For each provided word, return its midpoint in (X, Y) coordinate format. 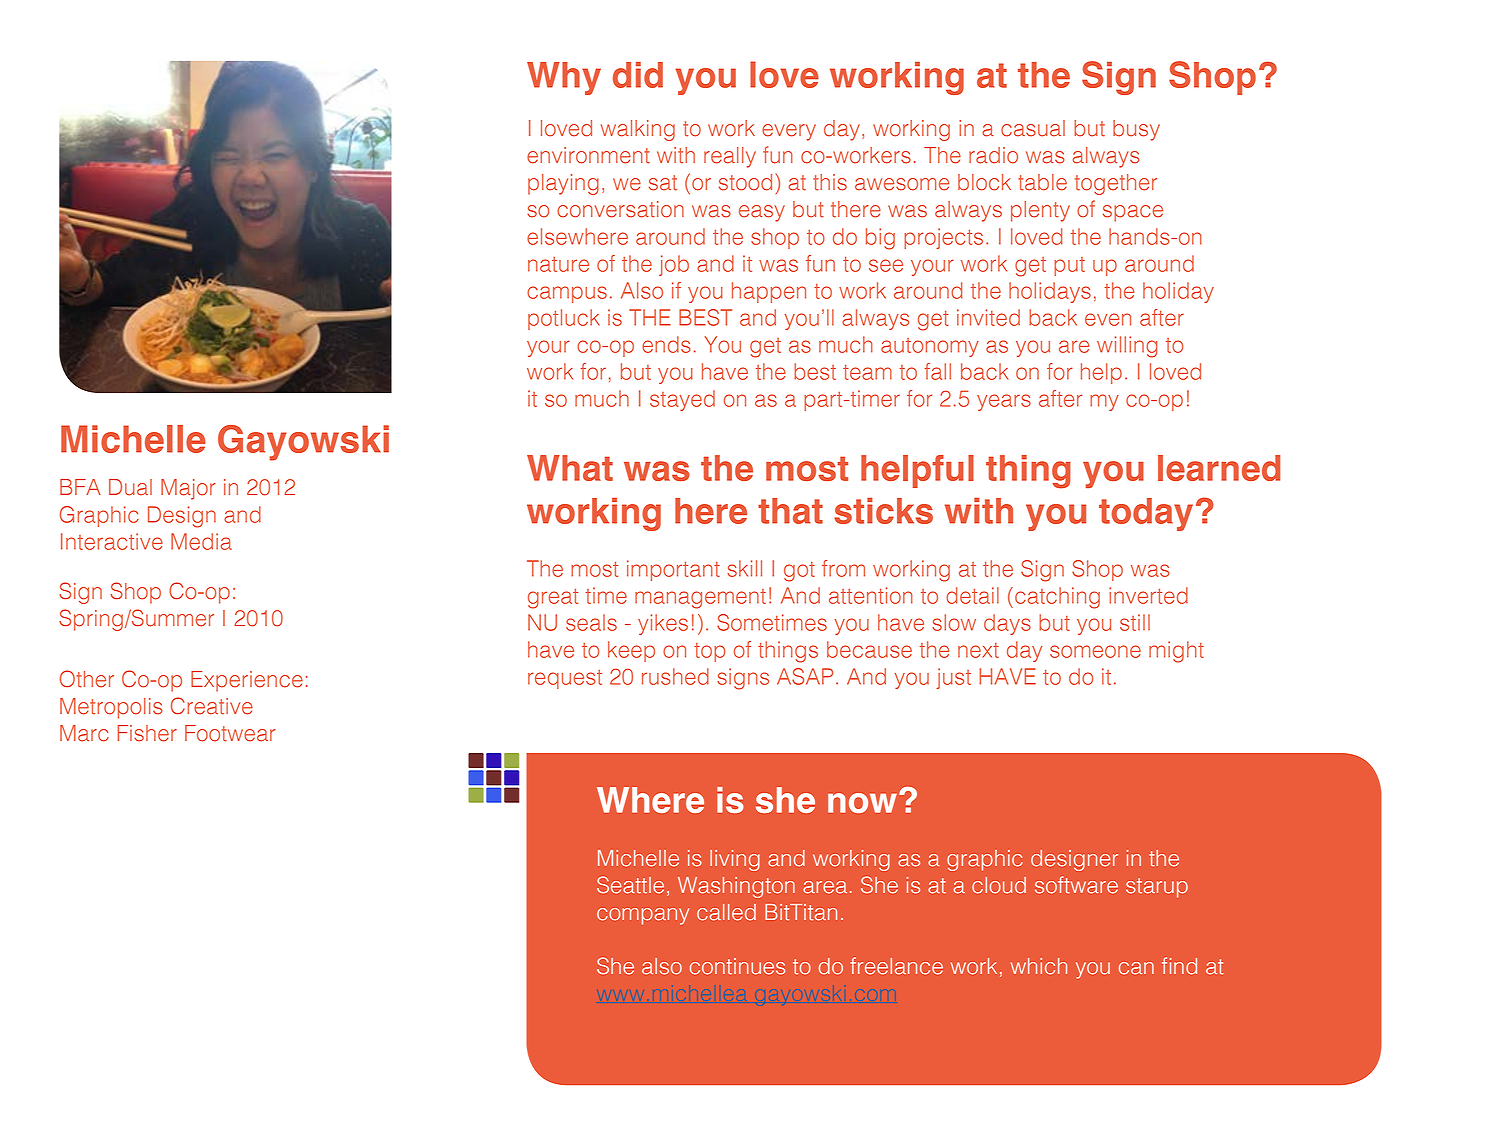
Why (564, 78)
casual (1033, 128)
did (638, 75)
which (1039, 966)
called (726, 912)
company (643, 916)
